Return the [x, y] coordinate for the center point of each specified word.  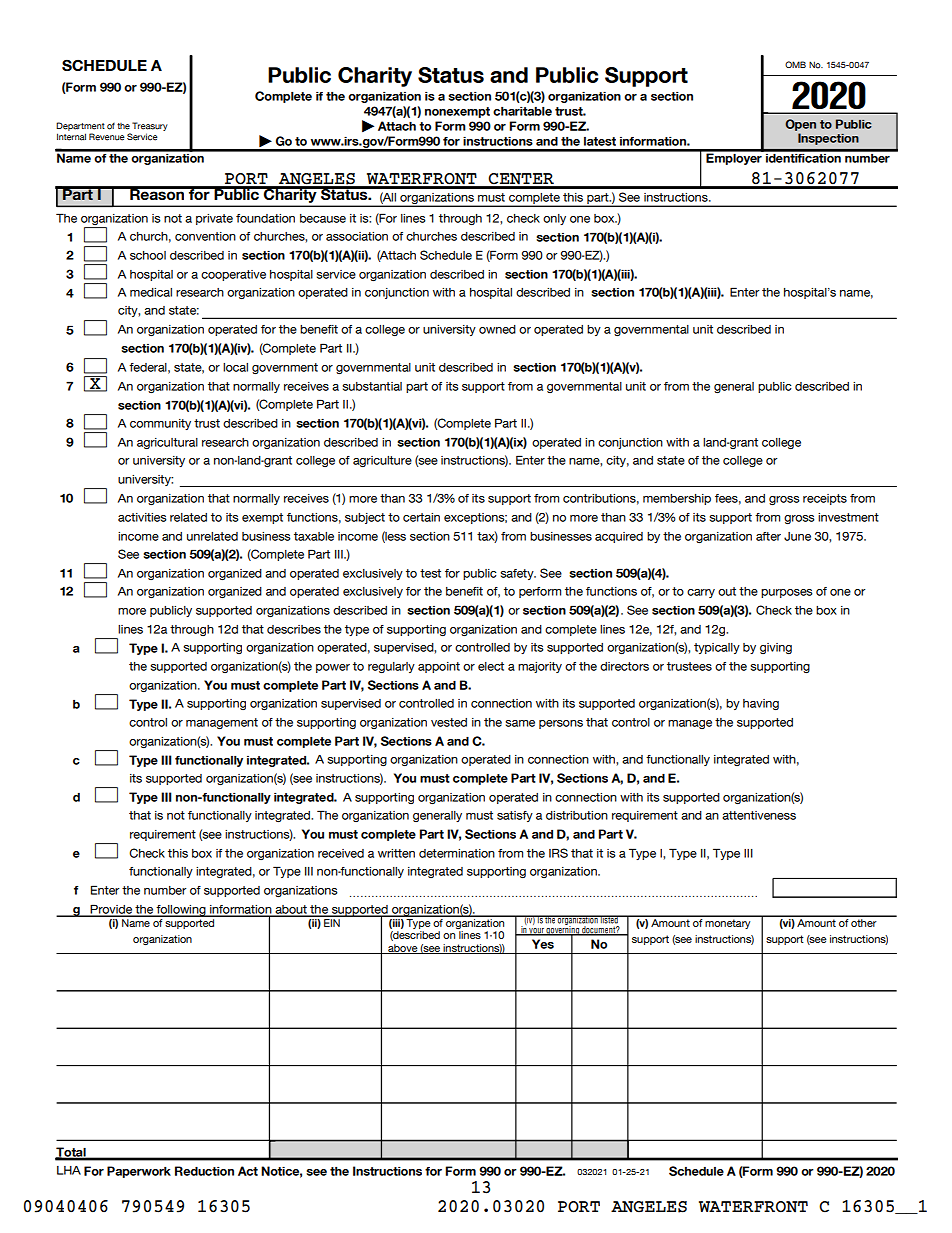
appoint [439, 667]
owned [497, 329]
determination [457, 853]
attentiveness [759, 815]
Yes [543, 944]
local [235, 367]
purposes [787, 593]
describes [294, 629]
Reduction [204, 1171]
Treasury [150, 126]
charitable [522, 111]
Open [800, 125]
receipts [825, 499]
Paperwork [139, 1172]
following [181, 911]
